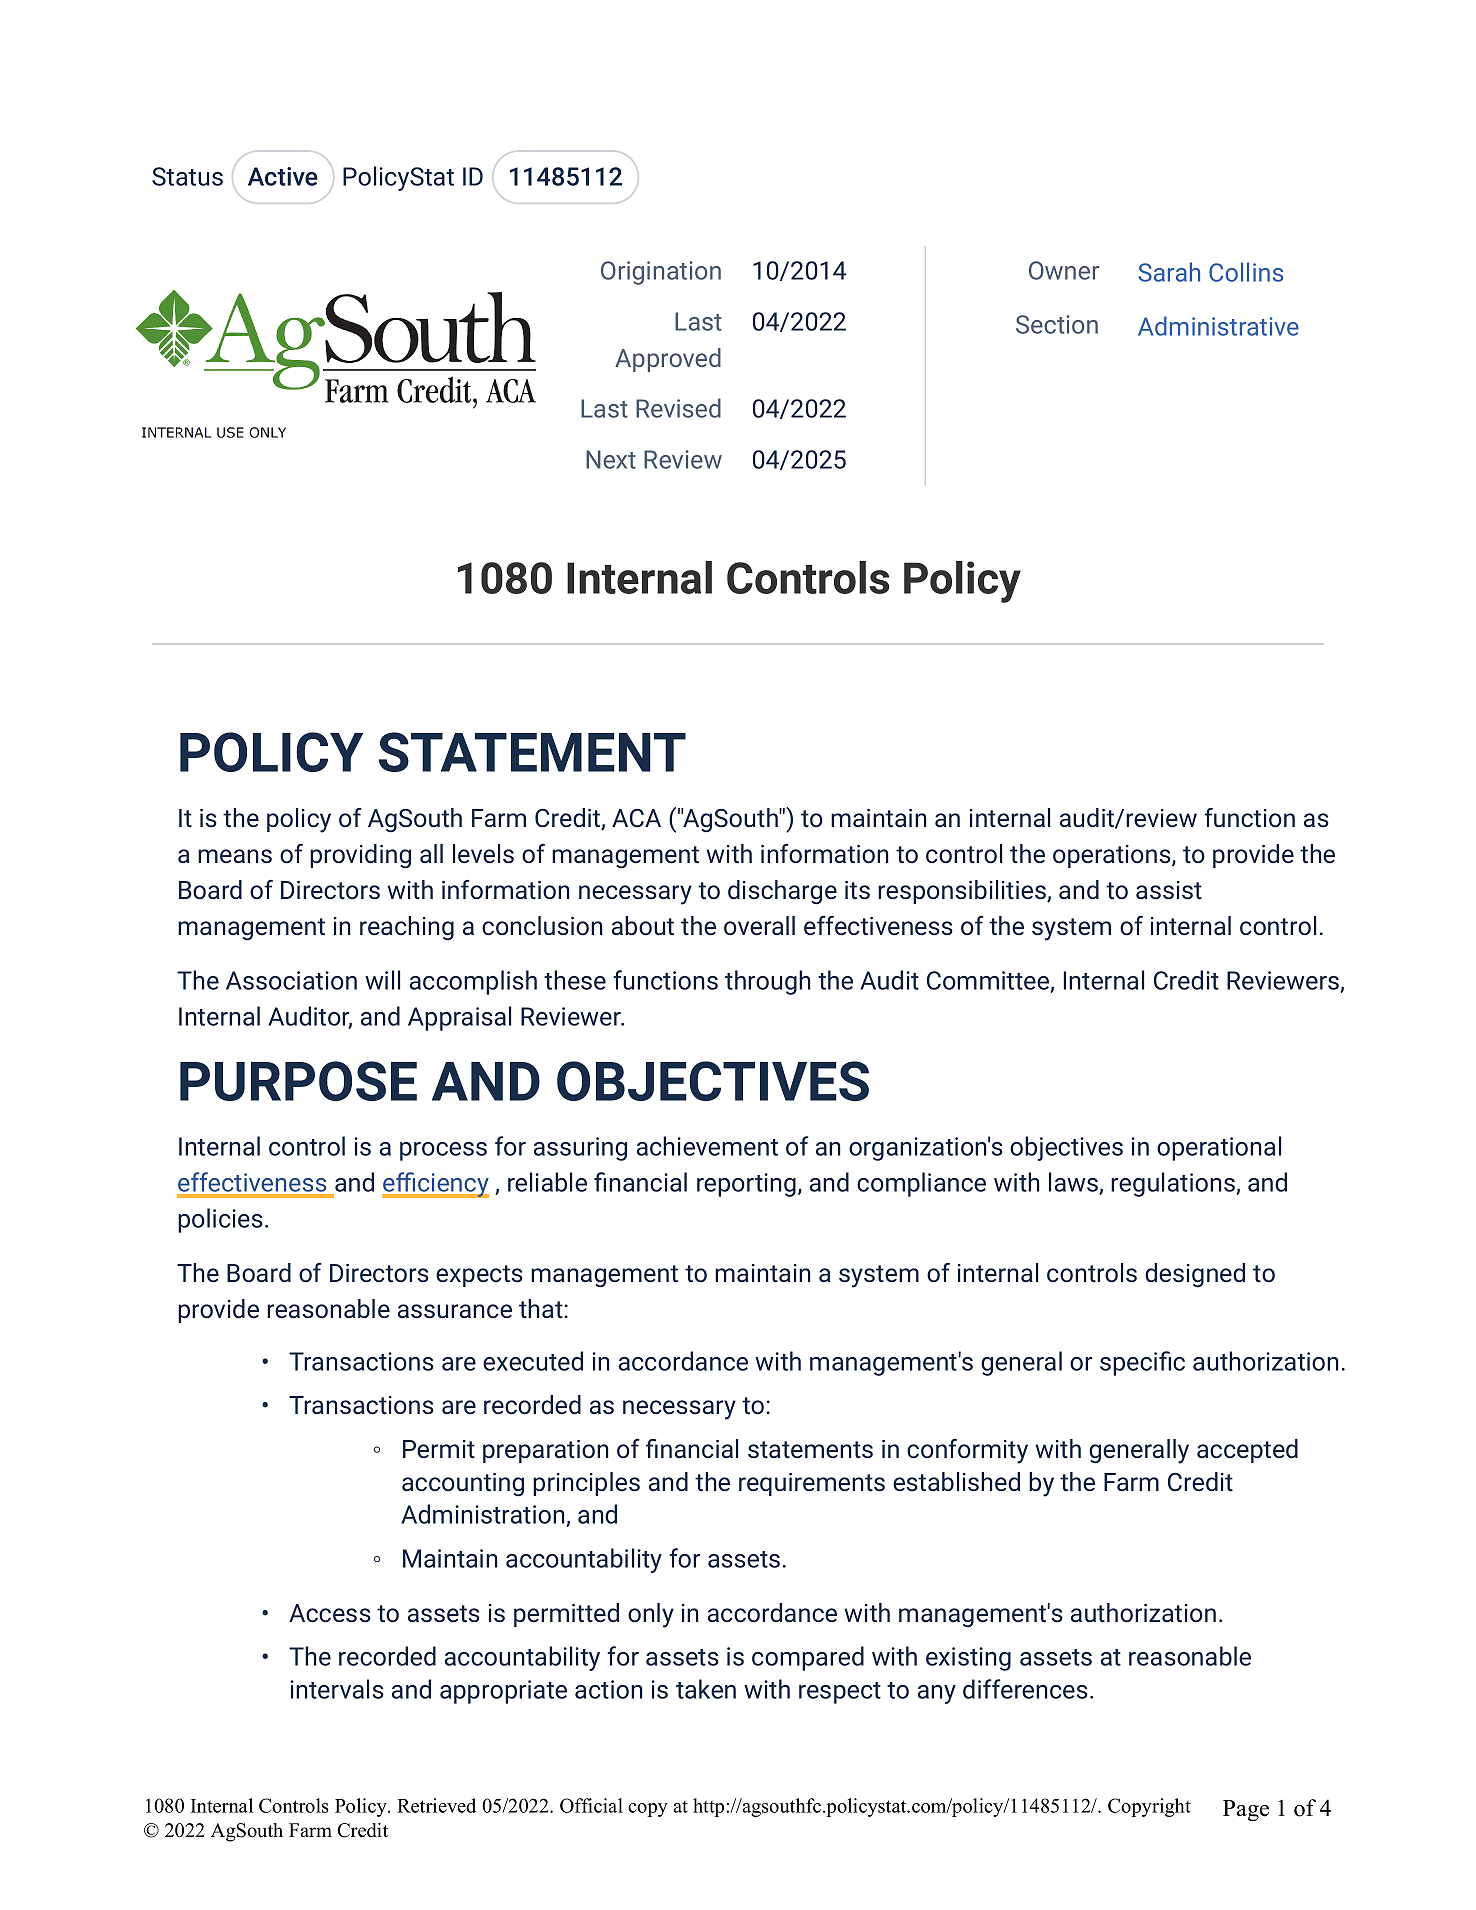 The width and height of the document is (1476, 1910). Describe the element at coordinates (283, 176) in the document. I see `Active` at that location.
